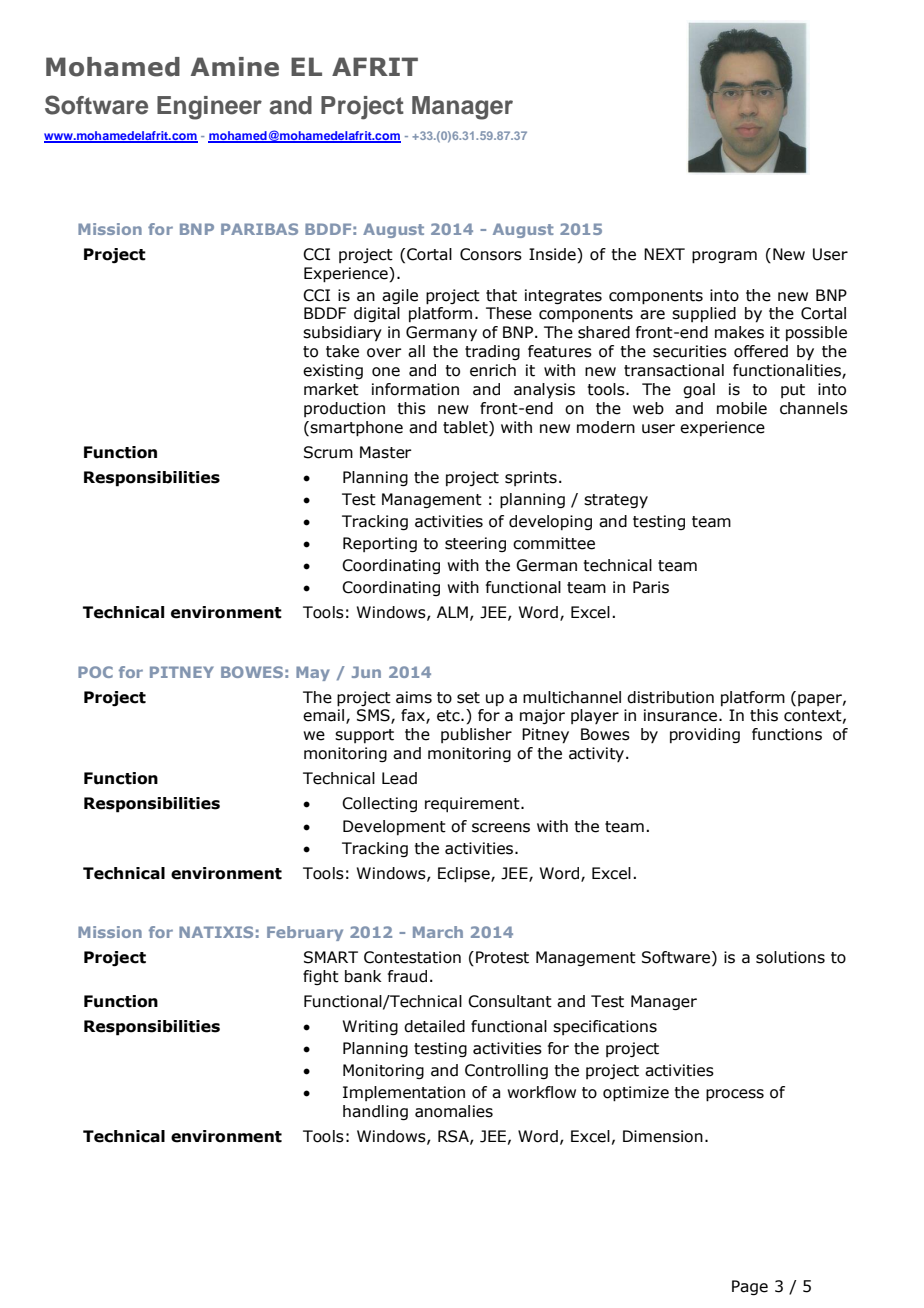  Describe the element at coordinates (724, 257) in the document. I see `program` at that location.
